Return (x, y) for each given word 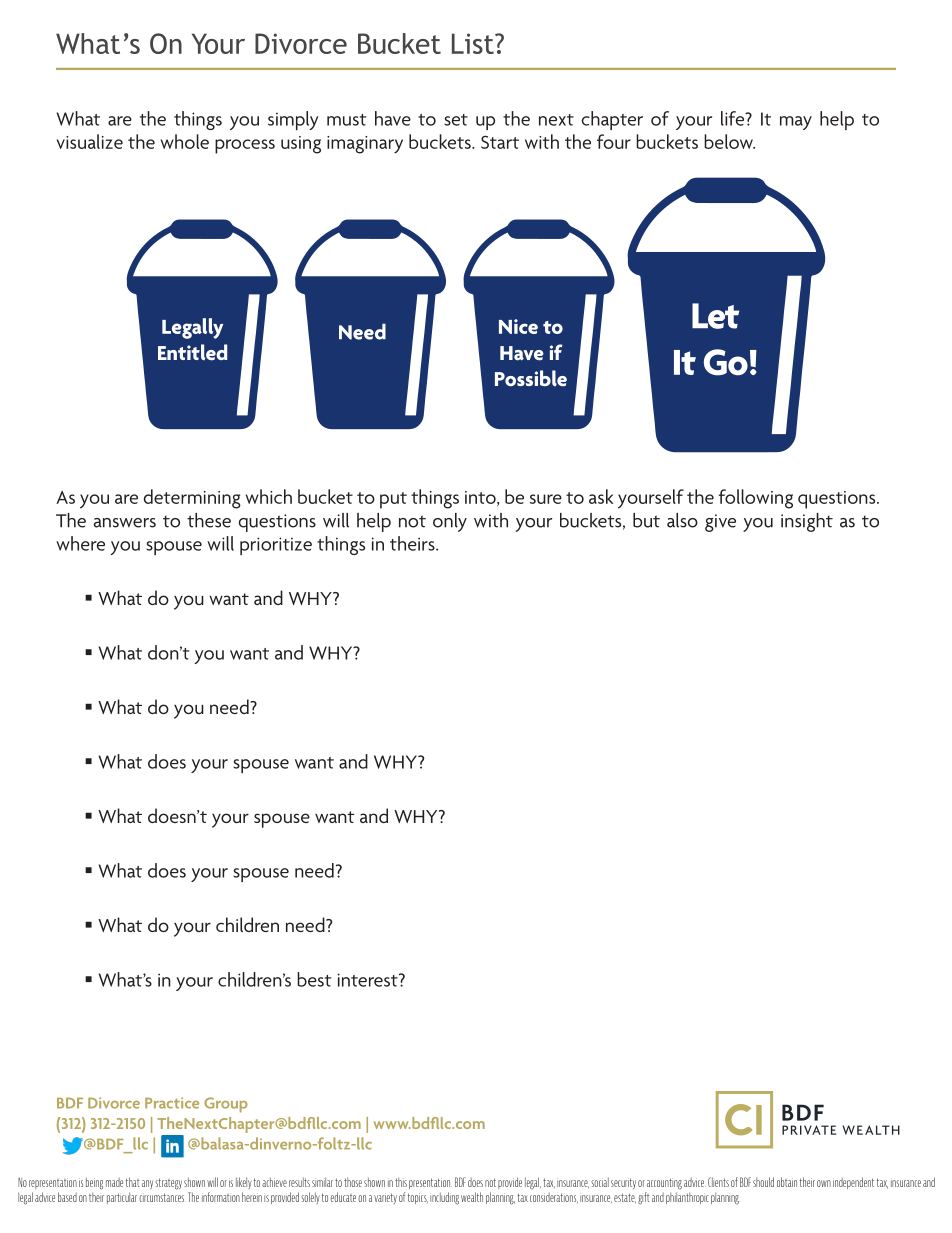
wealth (472, 1197)
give (720, 523)
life (734, 118)
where (80, 543)
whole (185, 141)
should (763, 1182)
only (450, 522)
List (474, 43)
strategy (168, 1184)
